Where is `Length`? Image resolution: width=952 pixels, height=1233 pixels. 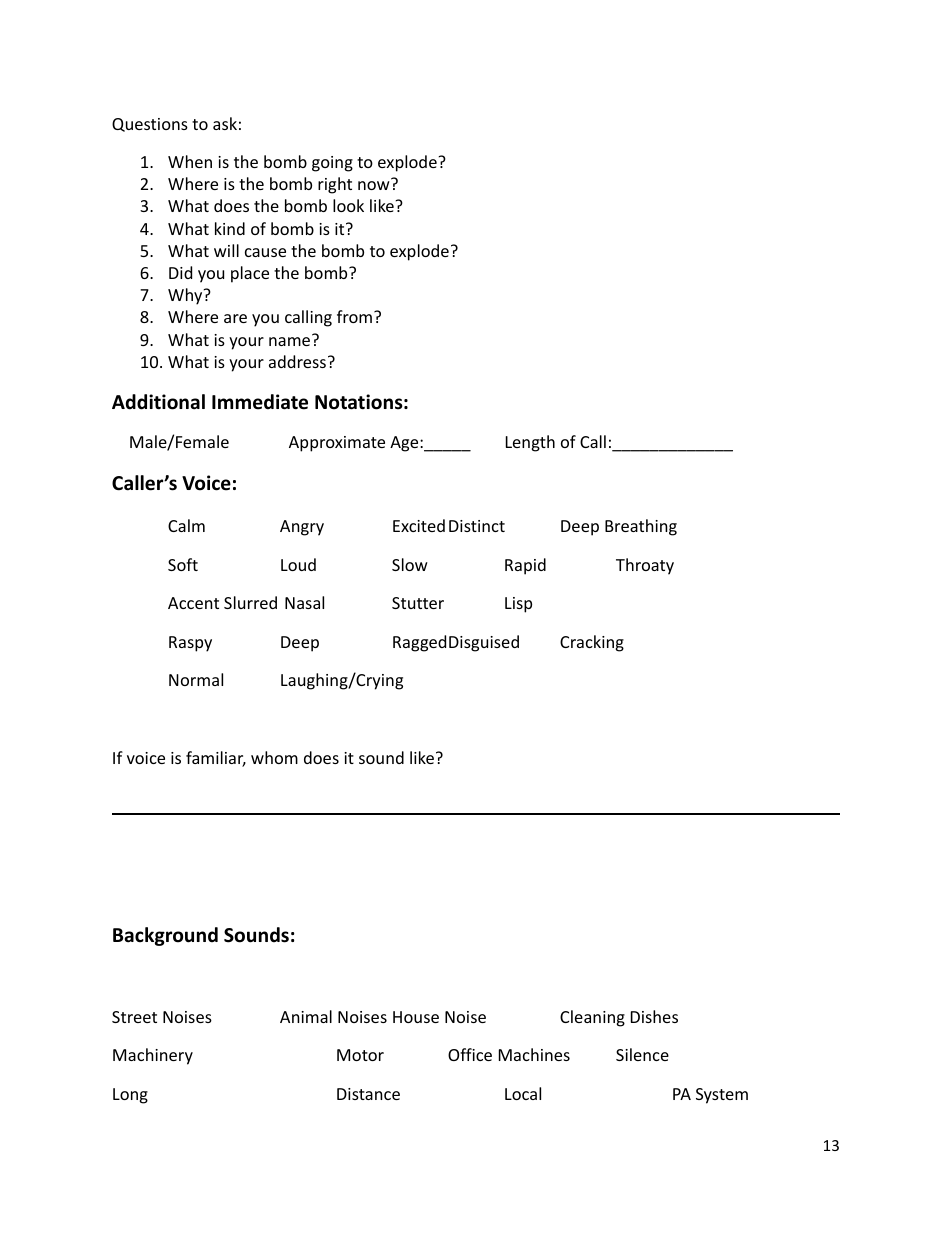
Length is located at coordinates (530, 443).
